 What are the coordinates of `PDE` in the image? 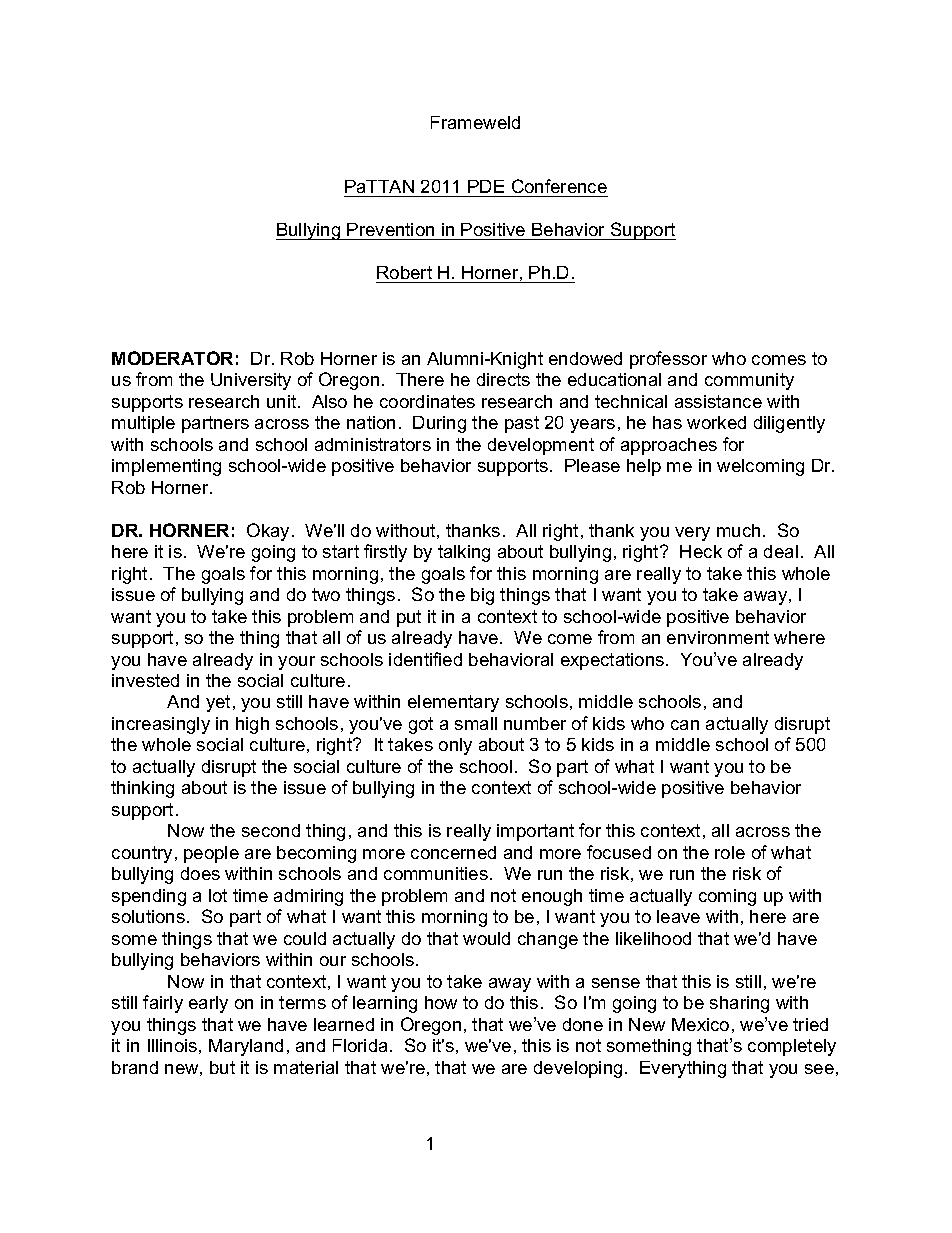 It's located at (486, 186).
